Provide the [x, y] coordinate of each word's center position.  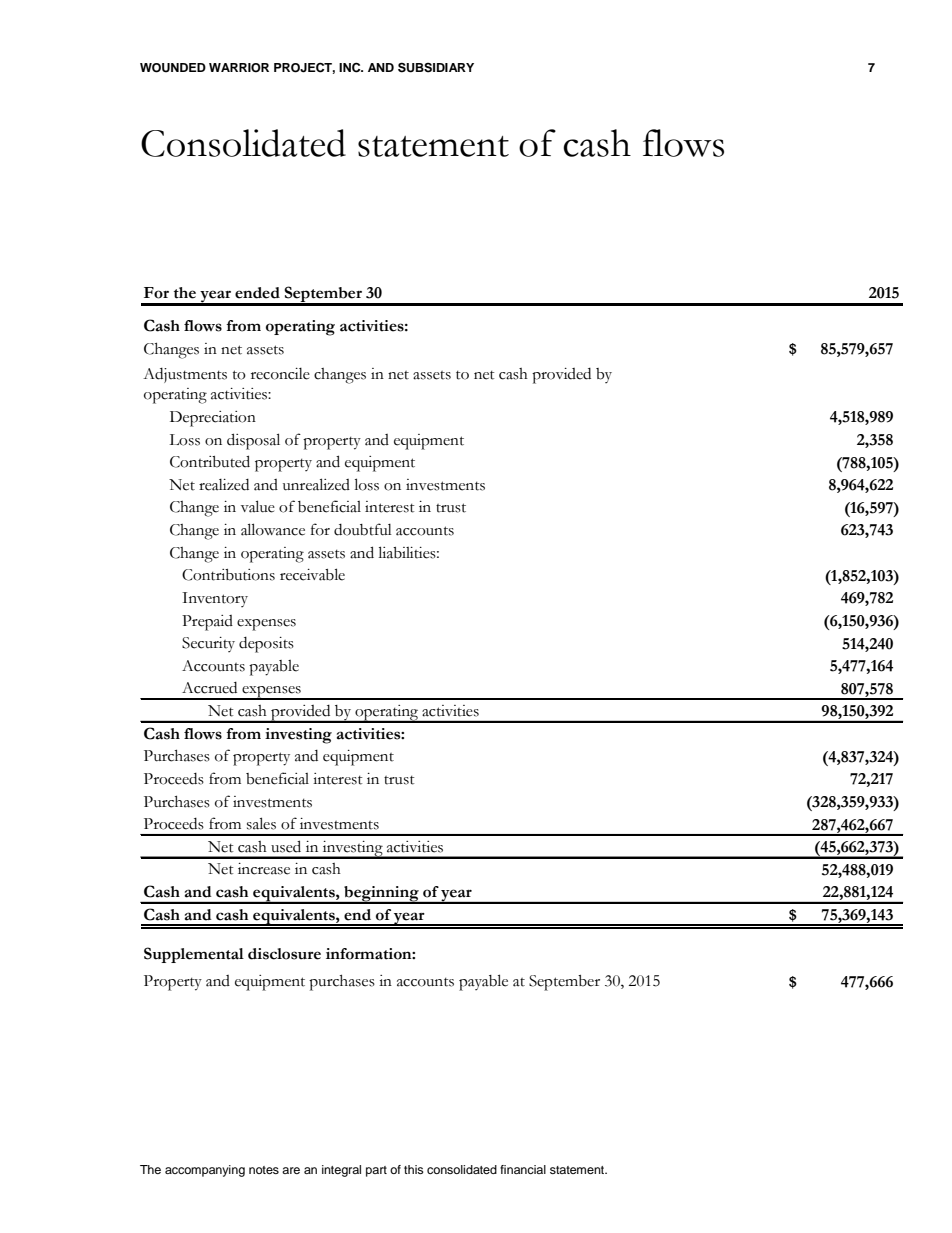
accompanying [205, 1171]
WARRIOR [239, 68]
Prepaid [207, 623]
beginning [381, 895]
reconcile [280, 374]
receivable [312, 574]
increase [264, 869]
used [286, 846]
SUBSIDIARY [436, 67]
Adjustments [185, 375]
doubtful [363, 529]
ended [257, 293]
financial [523, 1169]
